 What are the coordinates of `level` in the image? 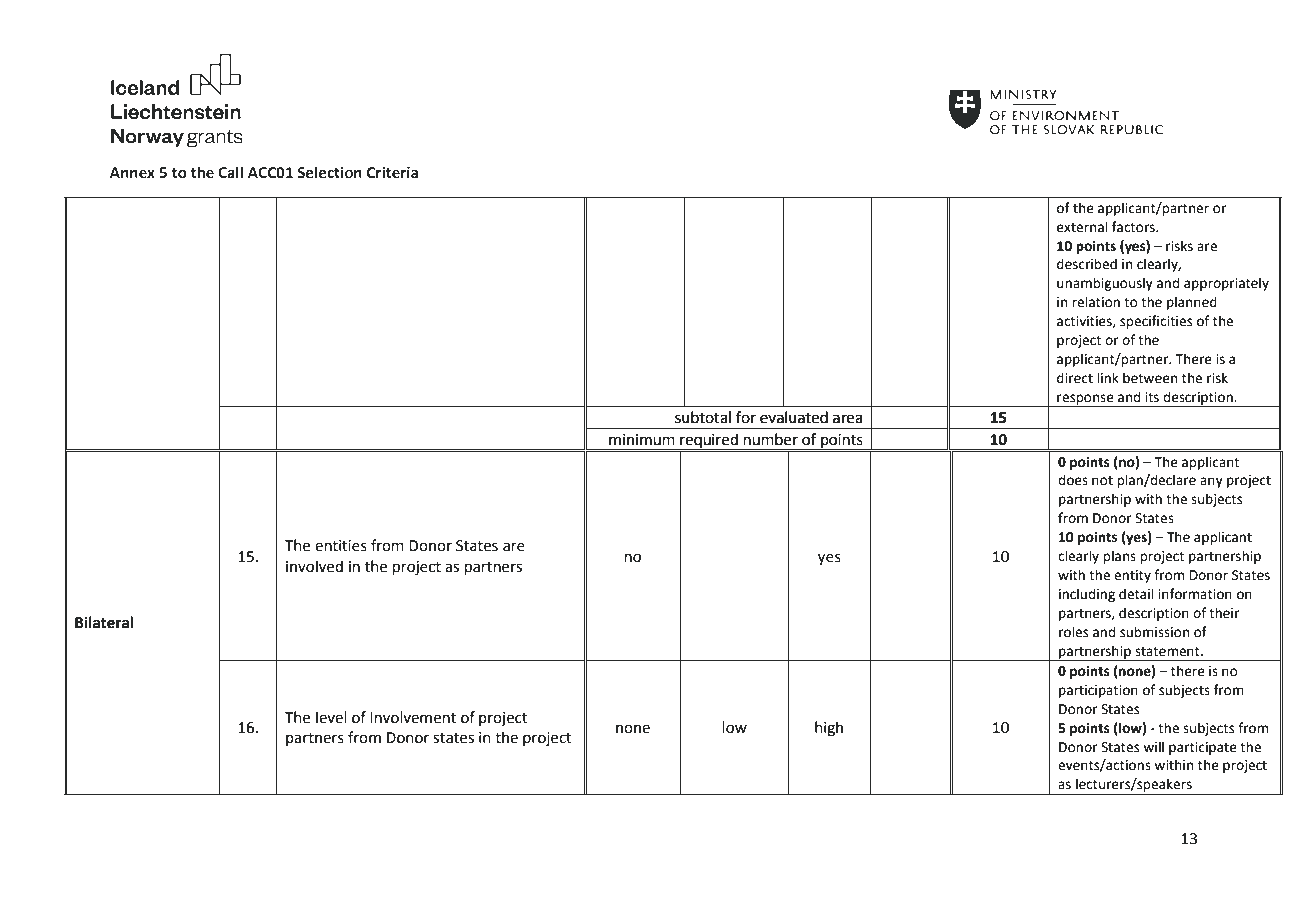 It's located at (331, 717).
